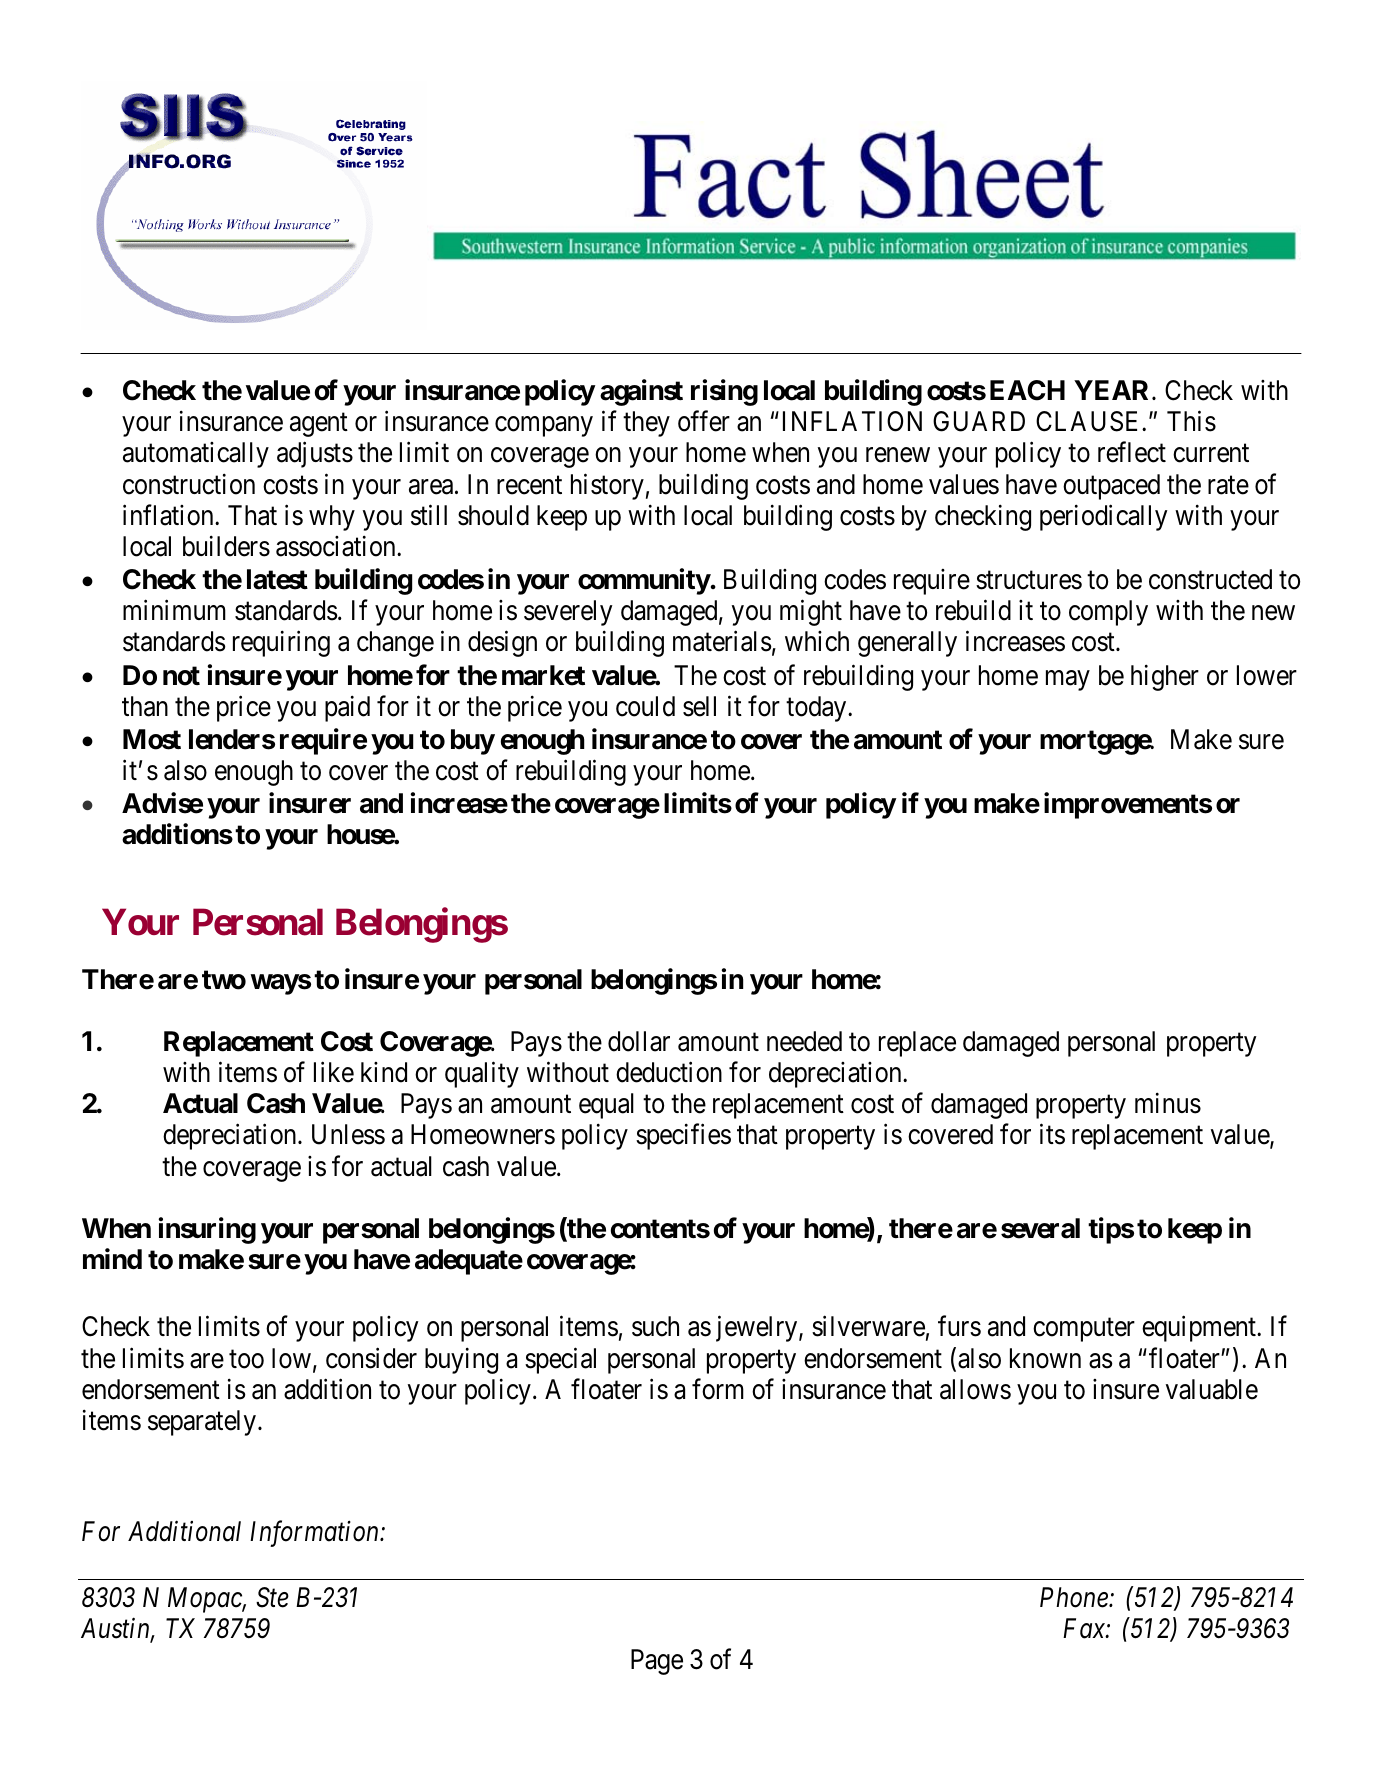  What do you see at coordinates (319, 425) in the document?
I see `agent` at bounding box center [319, 425].
